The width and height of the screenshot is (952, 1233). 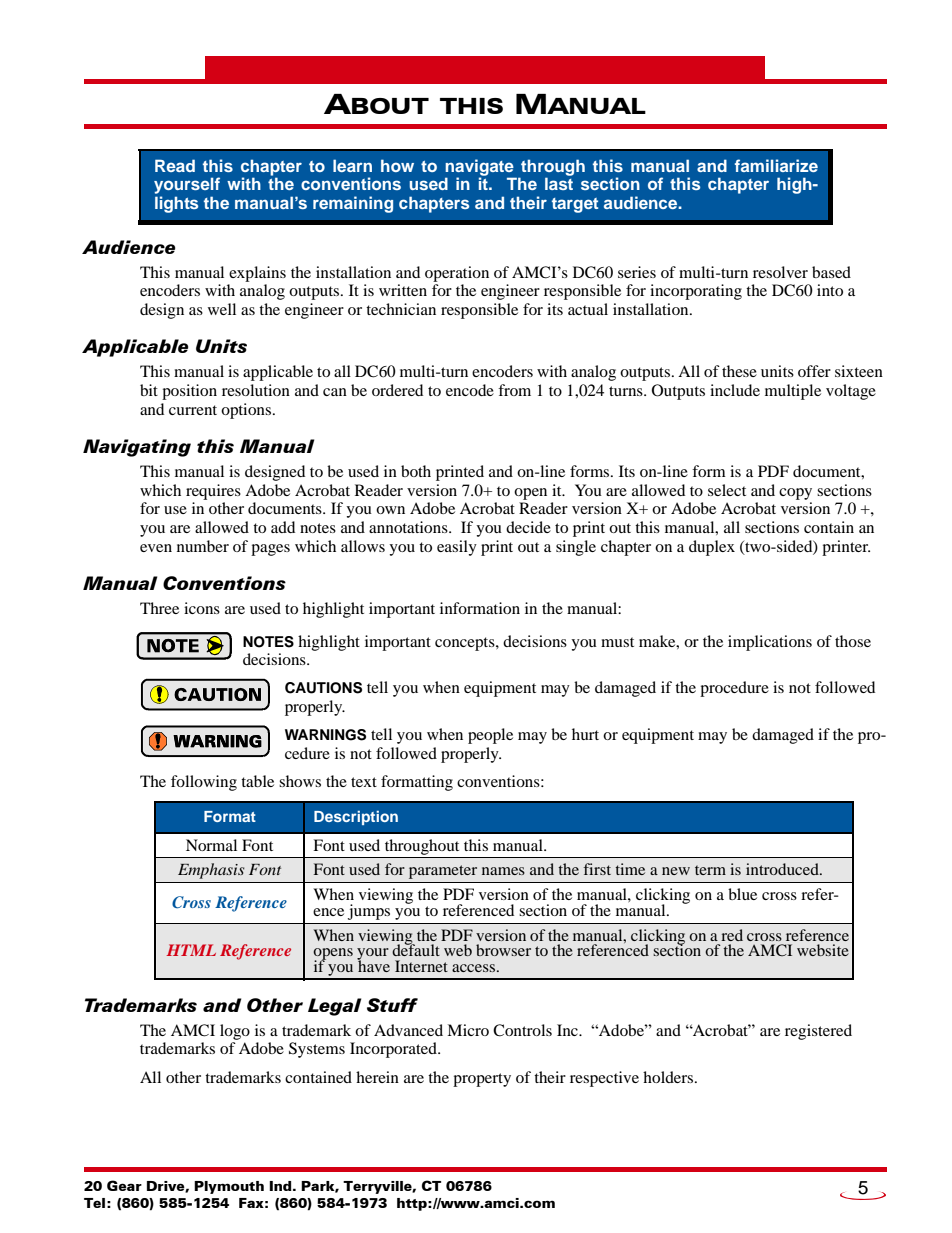 I want to click on names, so click(x=503, y=871).
